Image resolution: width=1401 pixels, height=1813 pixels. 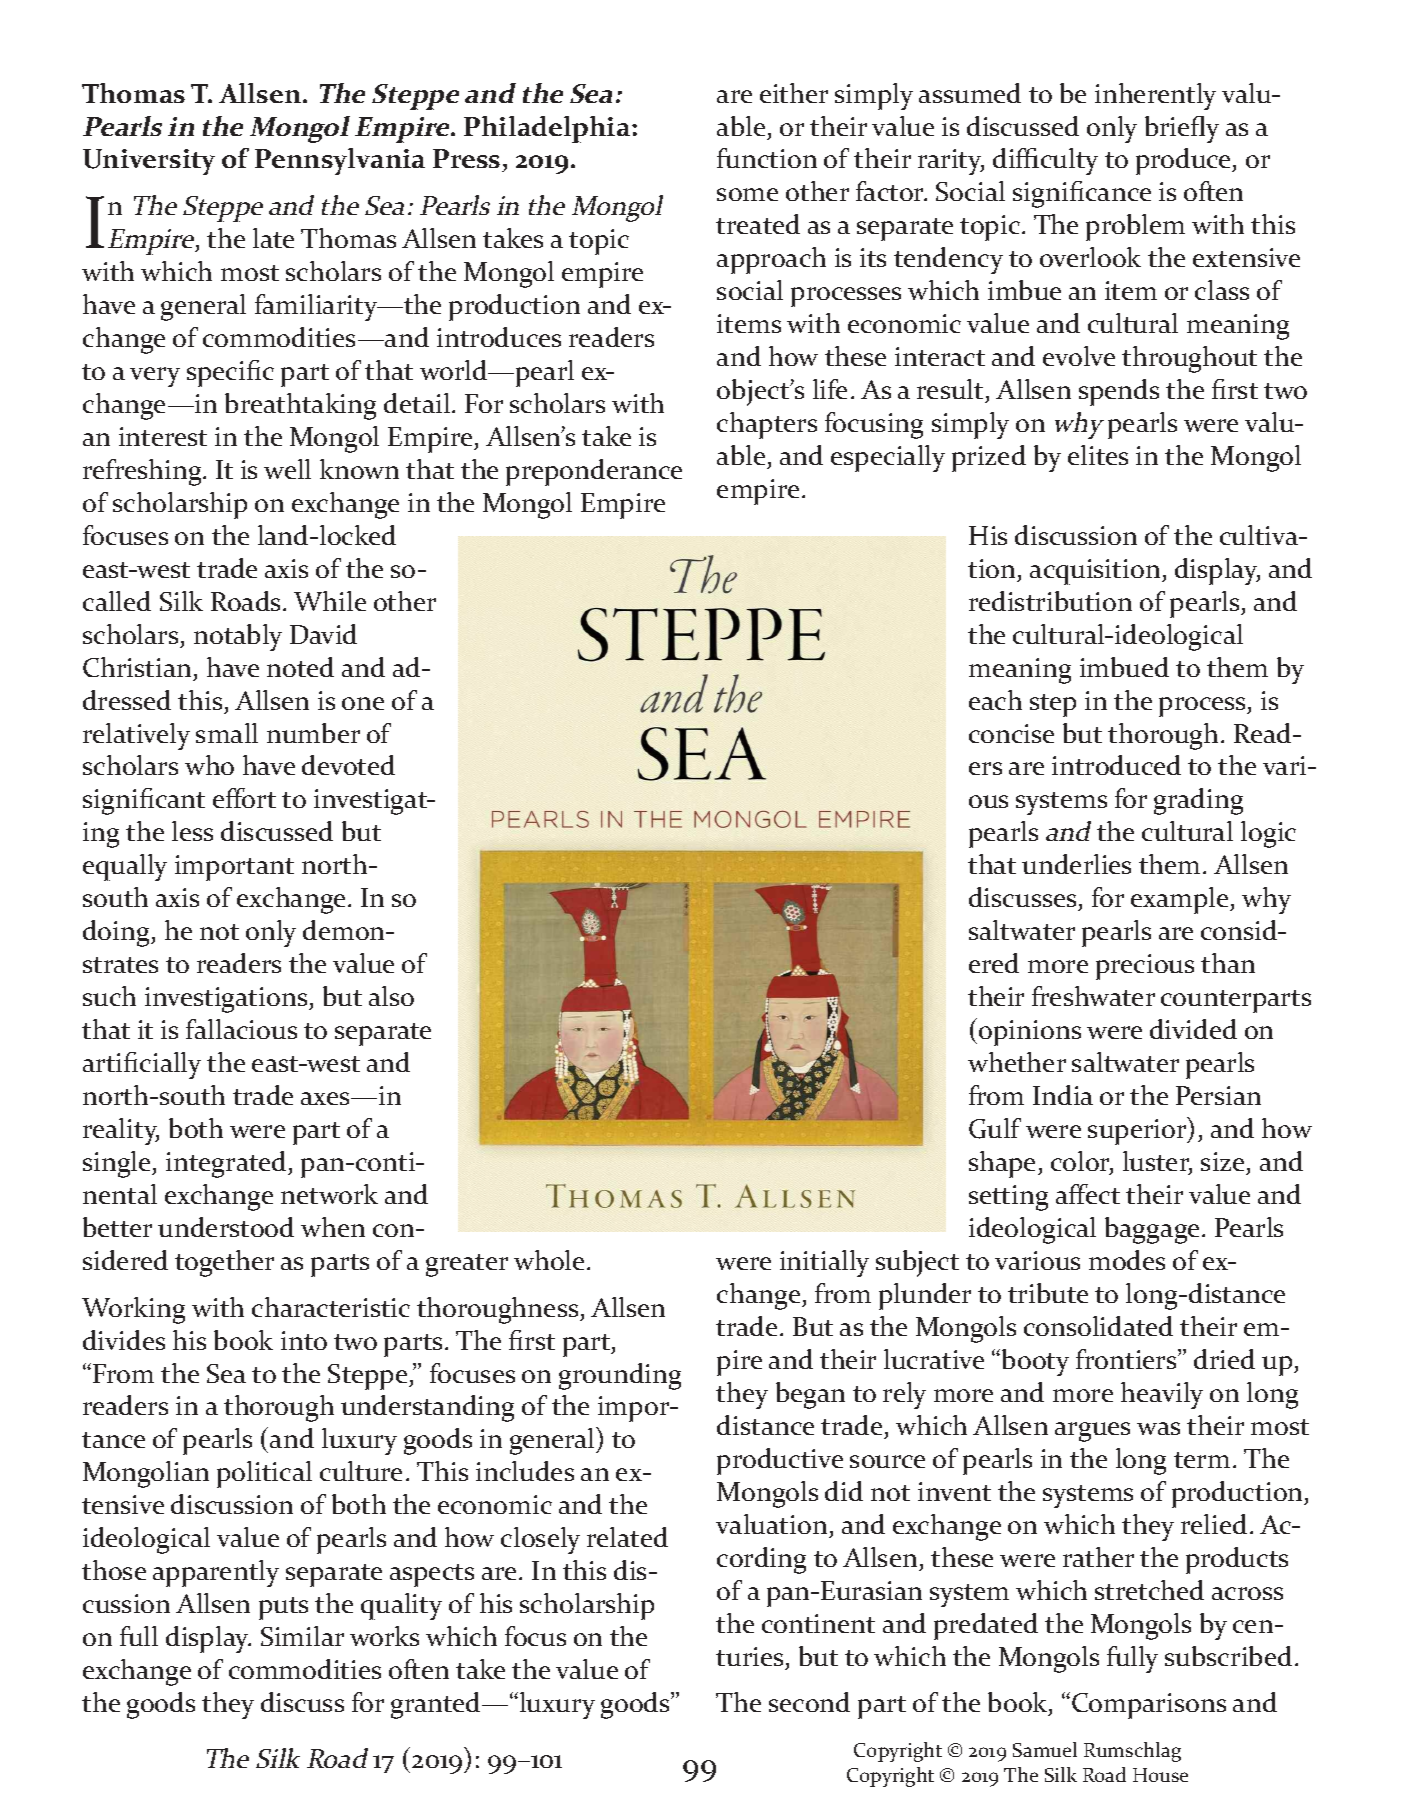 What do you see at coordinates (340, 161) in the page?
I see `Pennsylvania` at bounding box center [340, 161].
